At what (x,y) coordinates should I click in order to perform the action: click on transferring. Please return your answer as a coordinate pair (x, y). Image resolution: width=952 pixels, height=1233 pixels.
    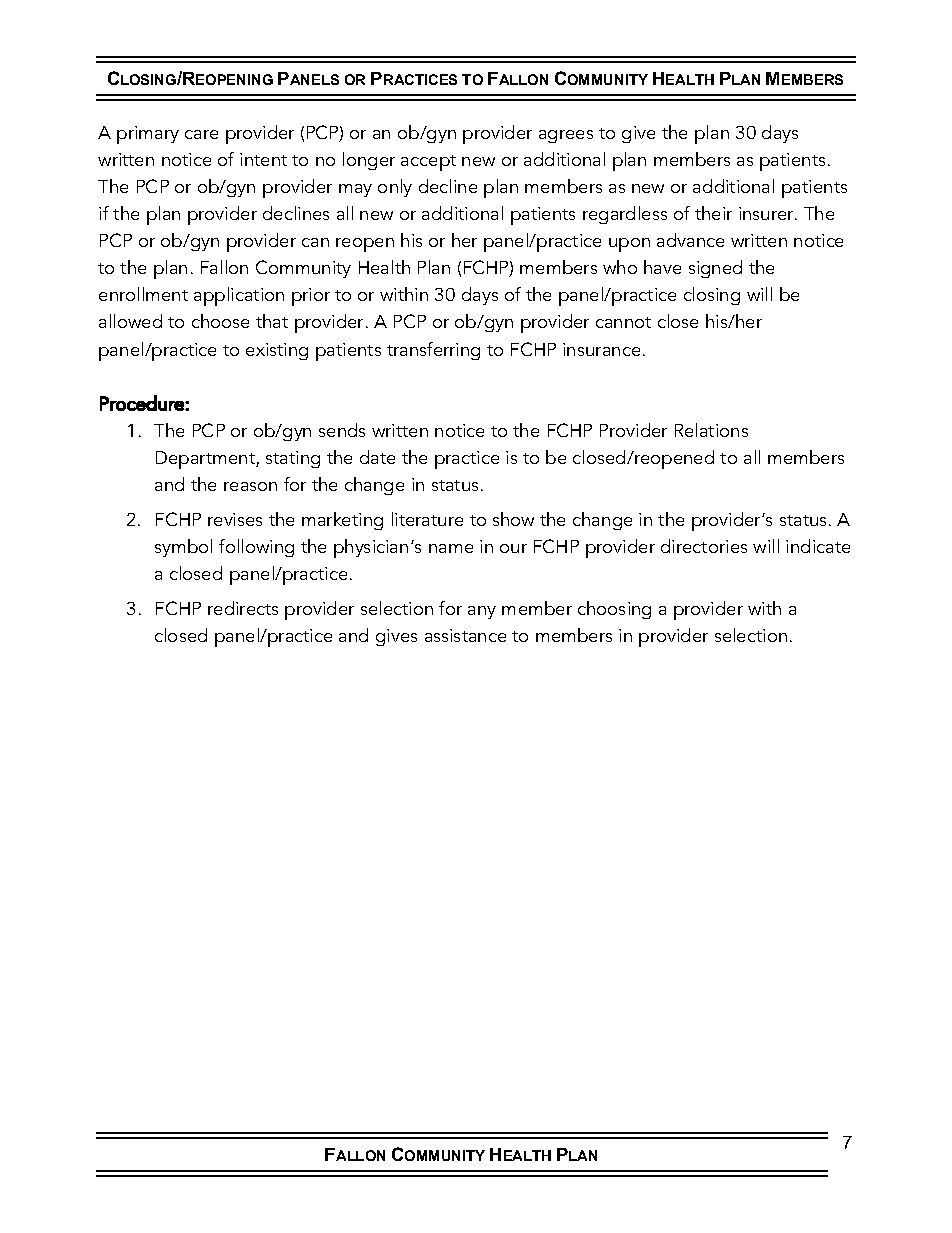
    Looking at the image, I should click on (433, 351).
